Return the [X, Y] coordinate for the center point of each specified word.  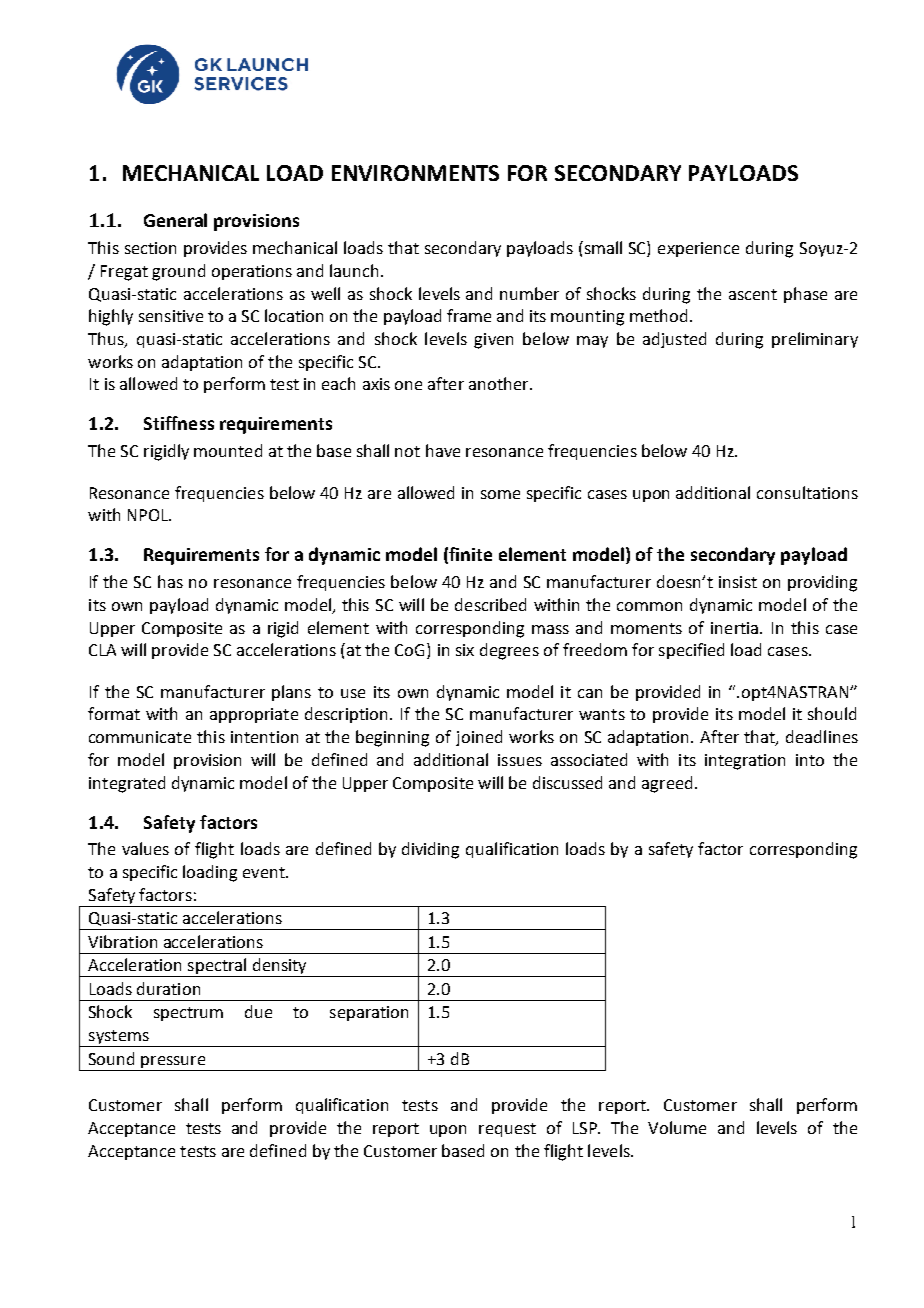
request [507, 1130]
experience [698, 249]
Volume [677, 1127]
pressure [173, 1063]
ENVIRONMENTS [415, 173]
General [175, 220]
